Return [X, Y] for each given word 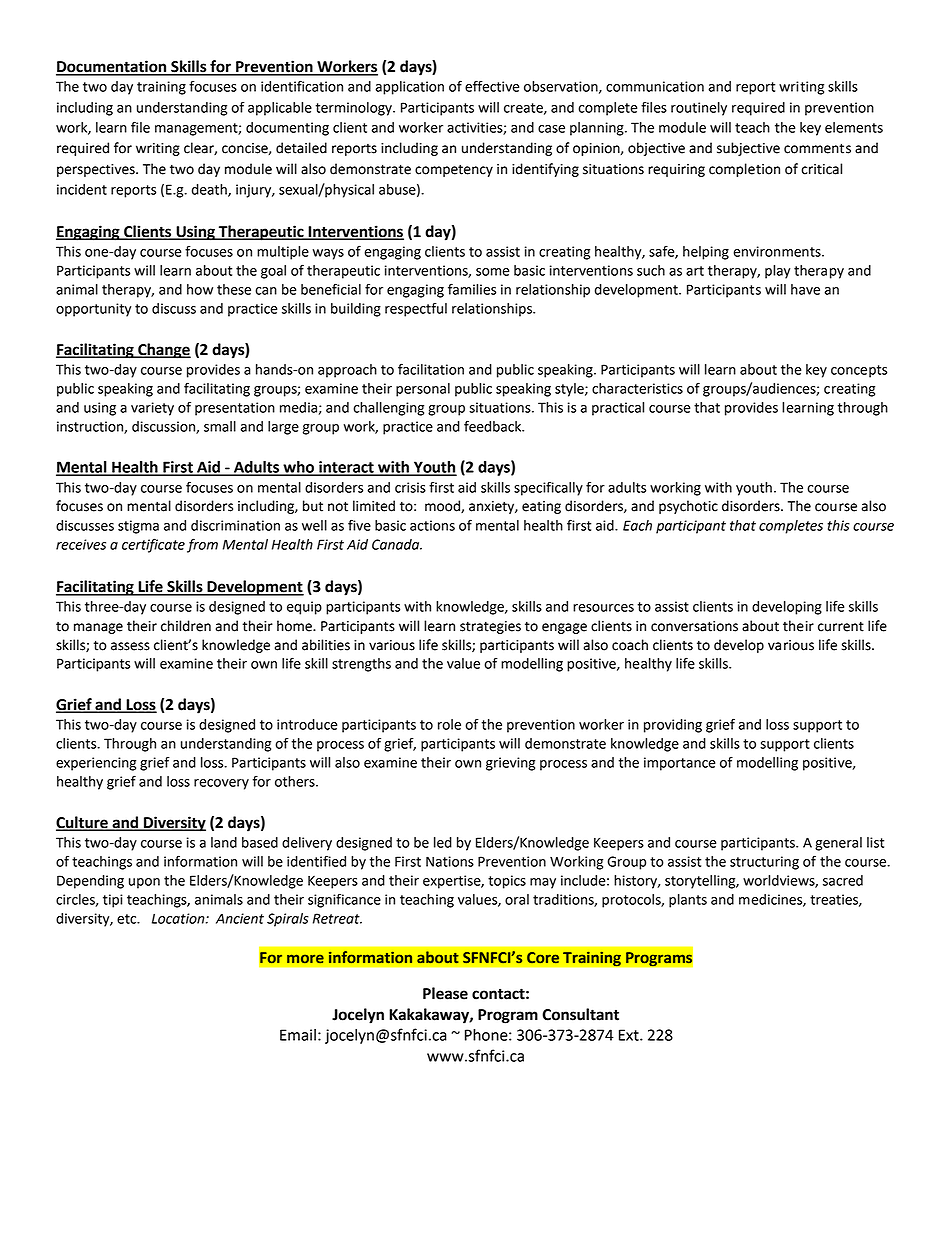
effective [492, 86]
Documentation [112, 67]
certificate [153, 545]
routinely [699, 109]
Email [298, 1035]
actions [432, 525]
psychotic [688, 507]
